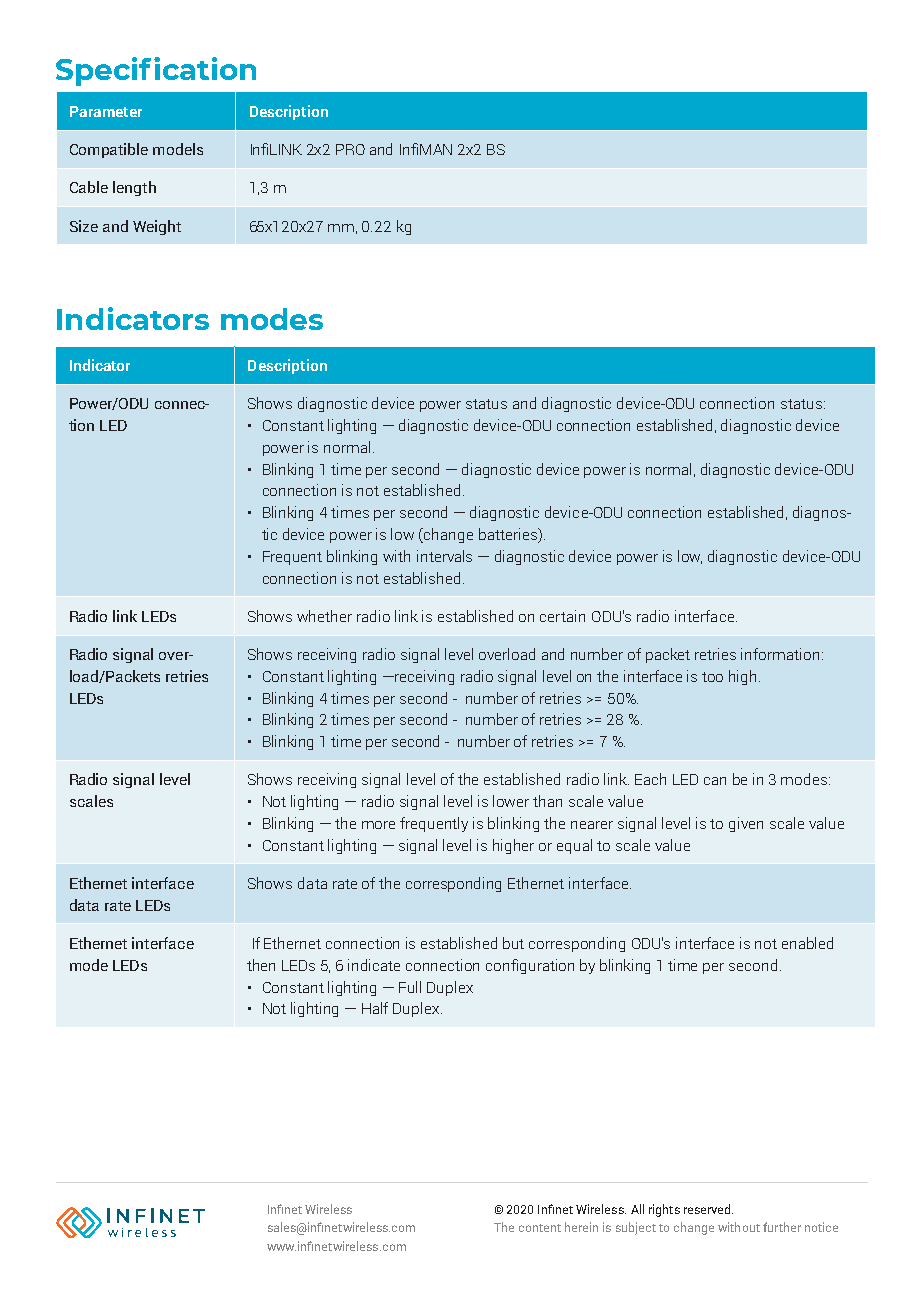  I want to click on intervals, so click(444, 556).
